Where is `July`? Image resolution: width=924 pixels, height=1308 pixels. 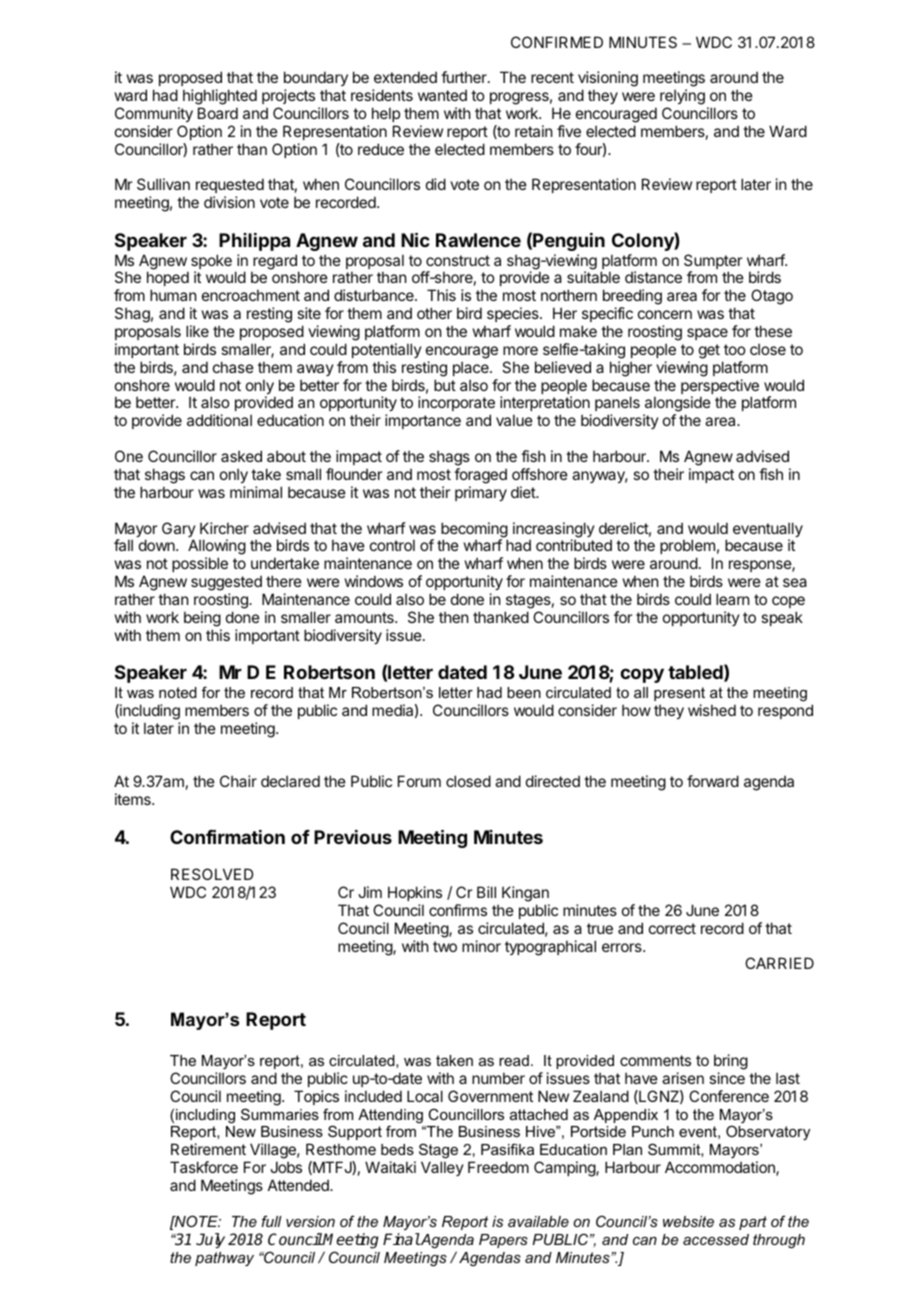
July is located at coordinates (210, 1241).
